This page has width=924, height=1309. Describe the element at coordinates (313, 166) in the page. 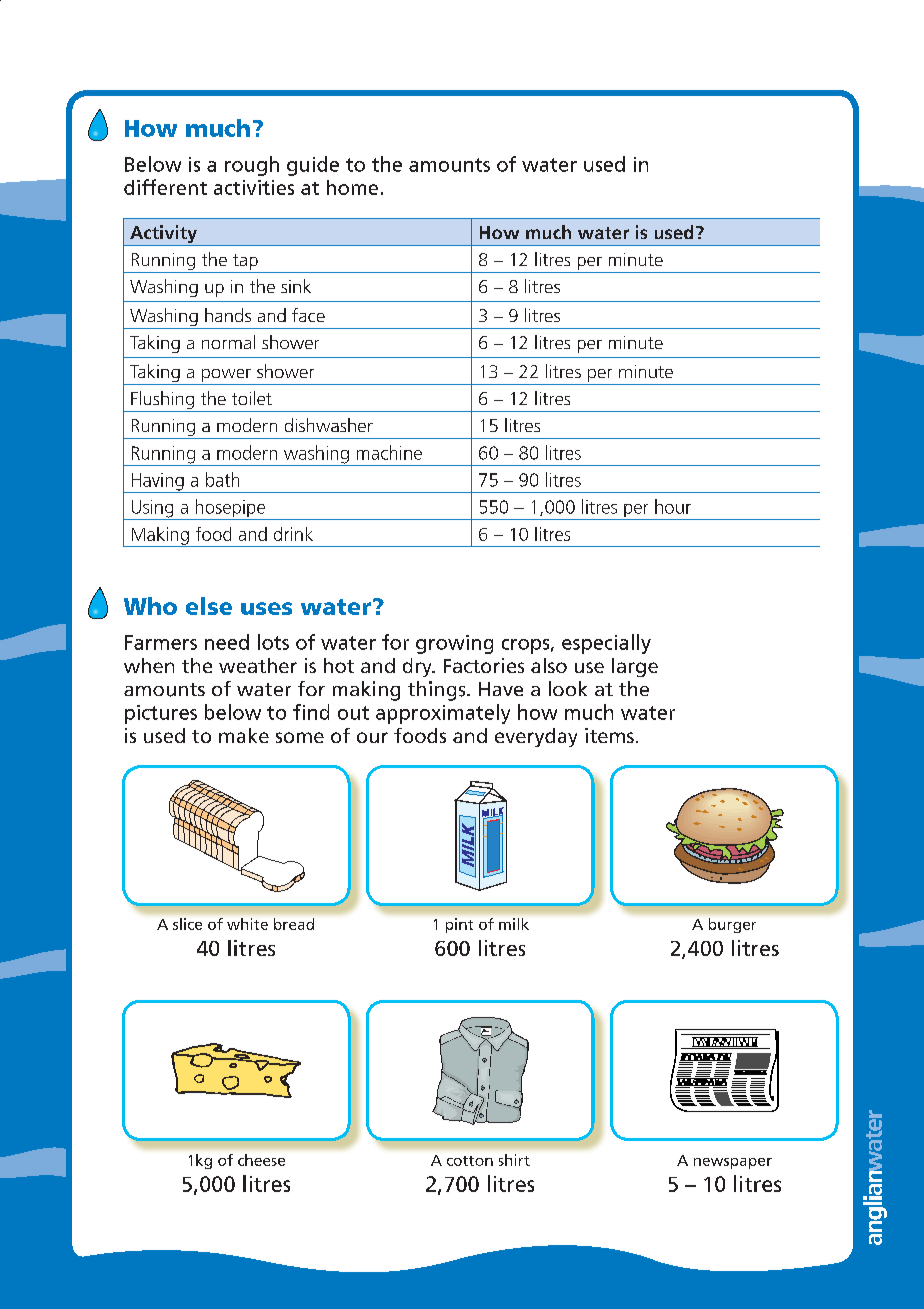

I see `guide` at that location.
